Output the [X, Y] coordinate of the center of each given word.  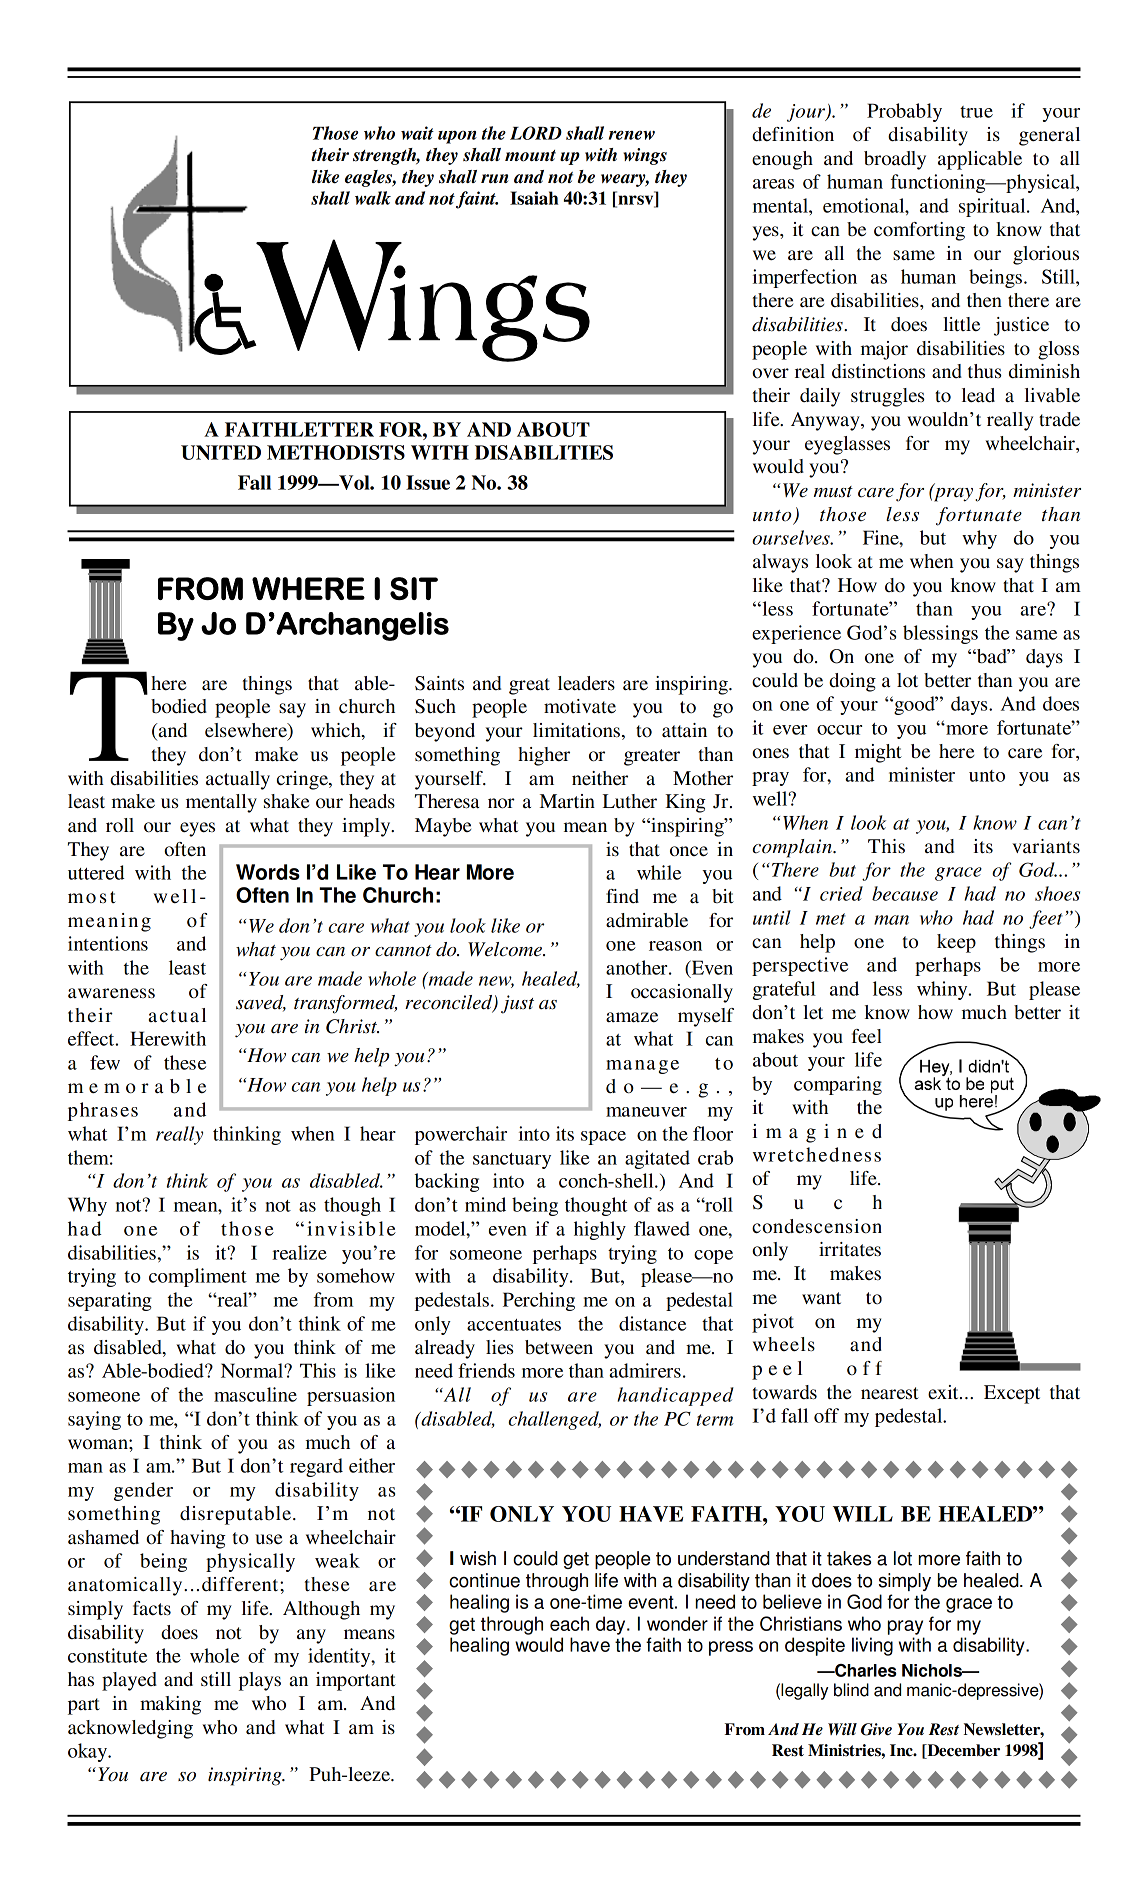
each [569, 1623]
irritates [850, 1249]
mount [530, 156]
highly [600, 1230]
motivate [580, 706]
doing [852, 682]
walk [373, 198]
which [337, 731]
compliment [198, 1277]
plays [260, 1681]
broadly [895, 160]
